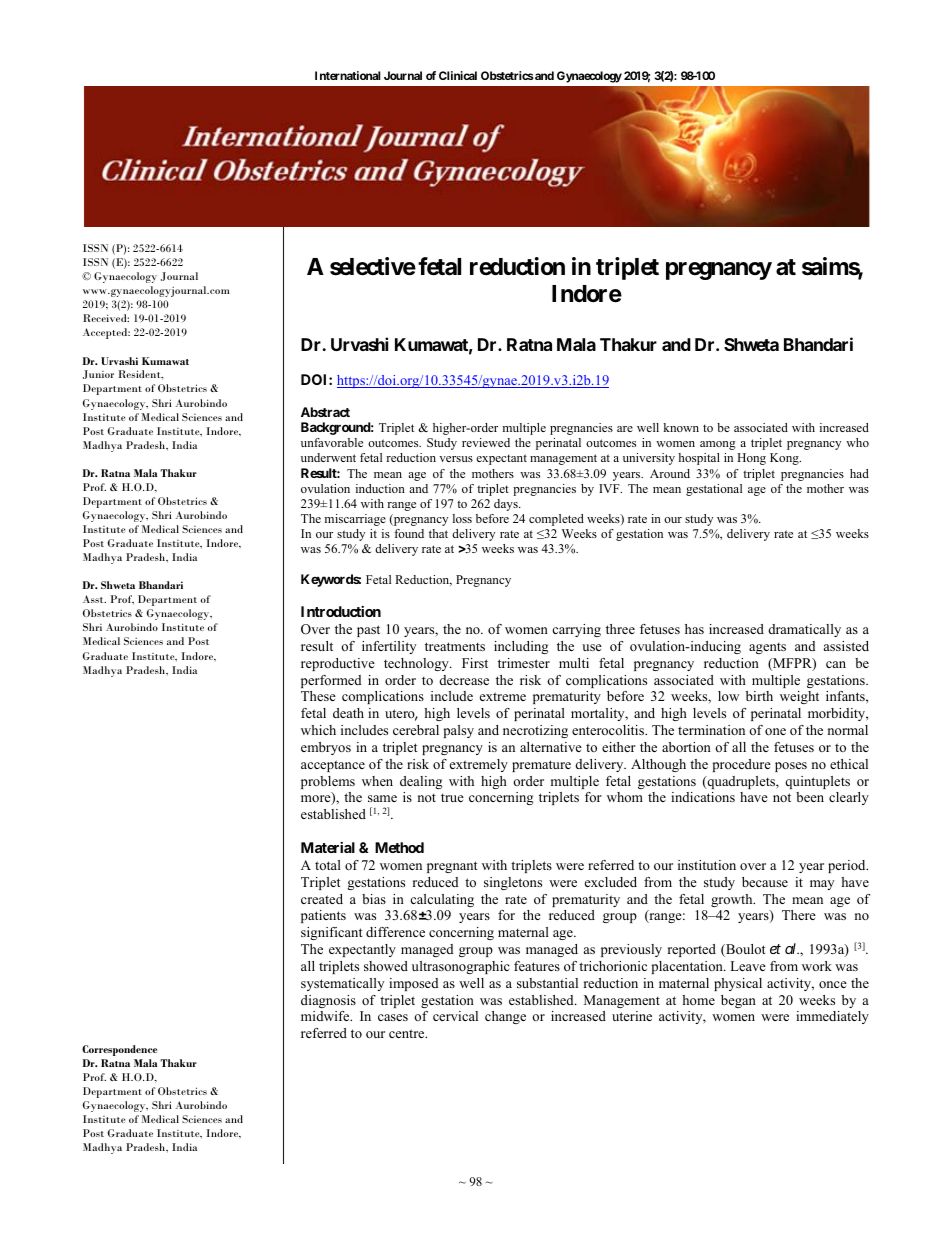 This image has height=1233, width=952. Describe the element at coordinates (486, 442) in the image. I see `reviewed` at that location.
